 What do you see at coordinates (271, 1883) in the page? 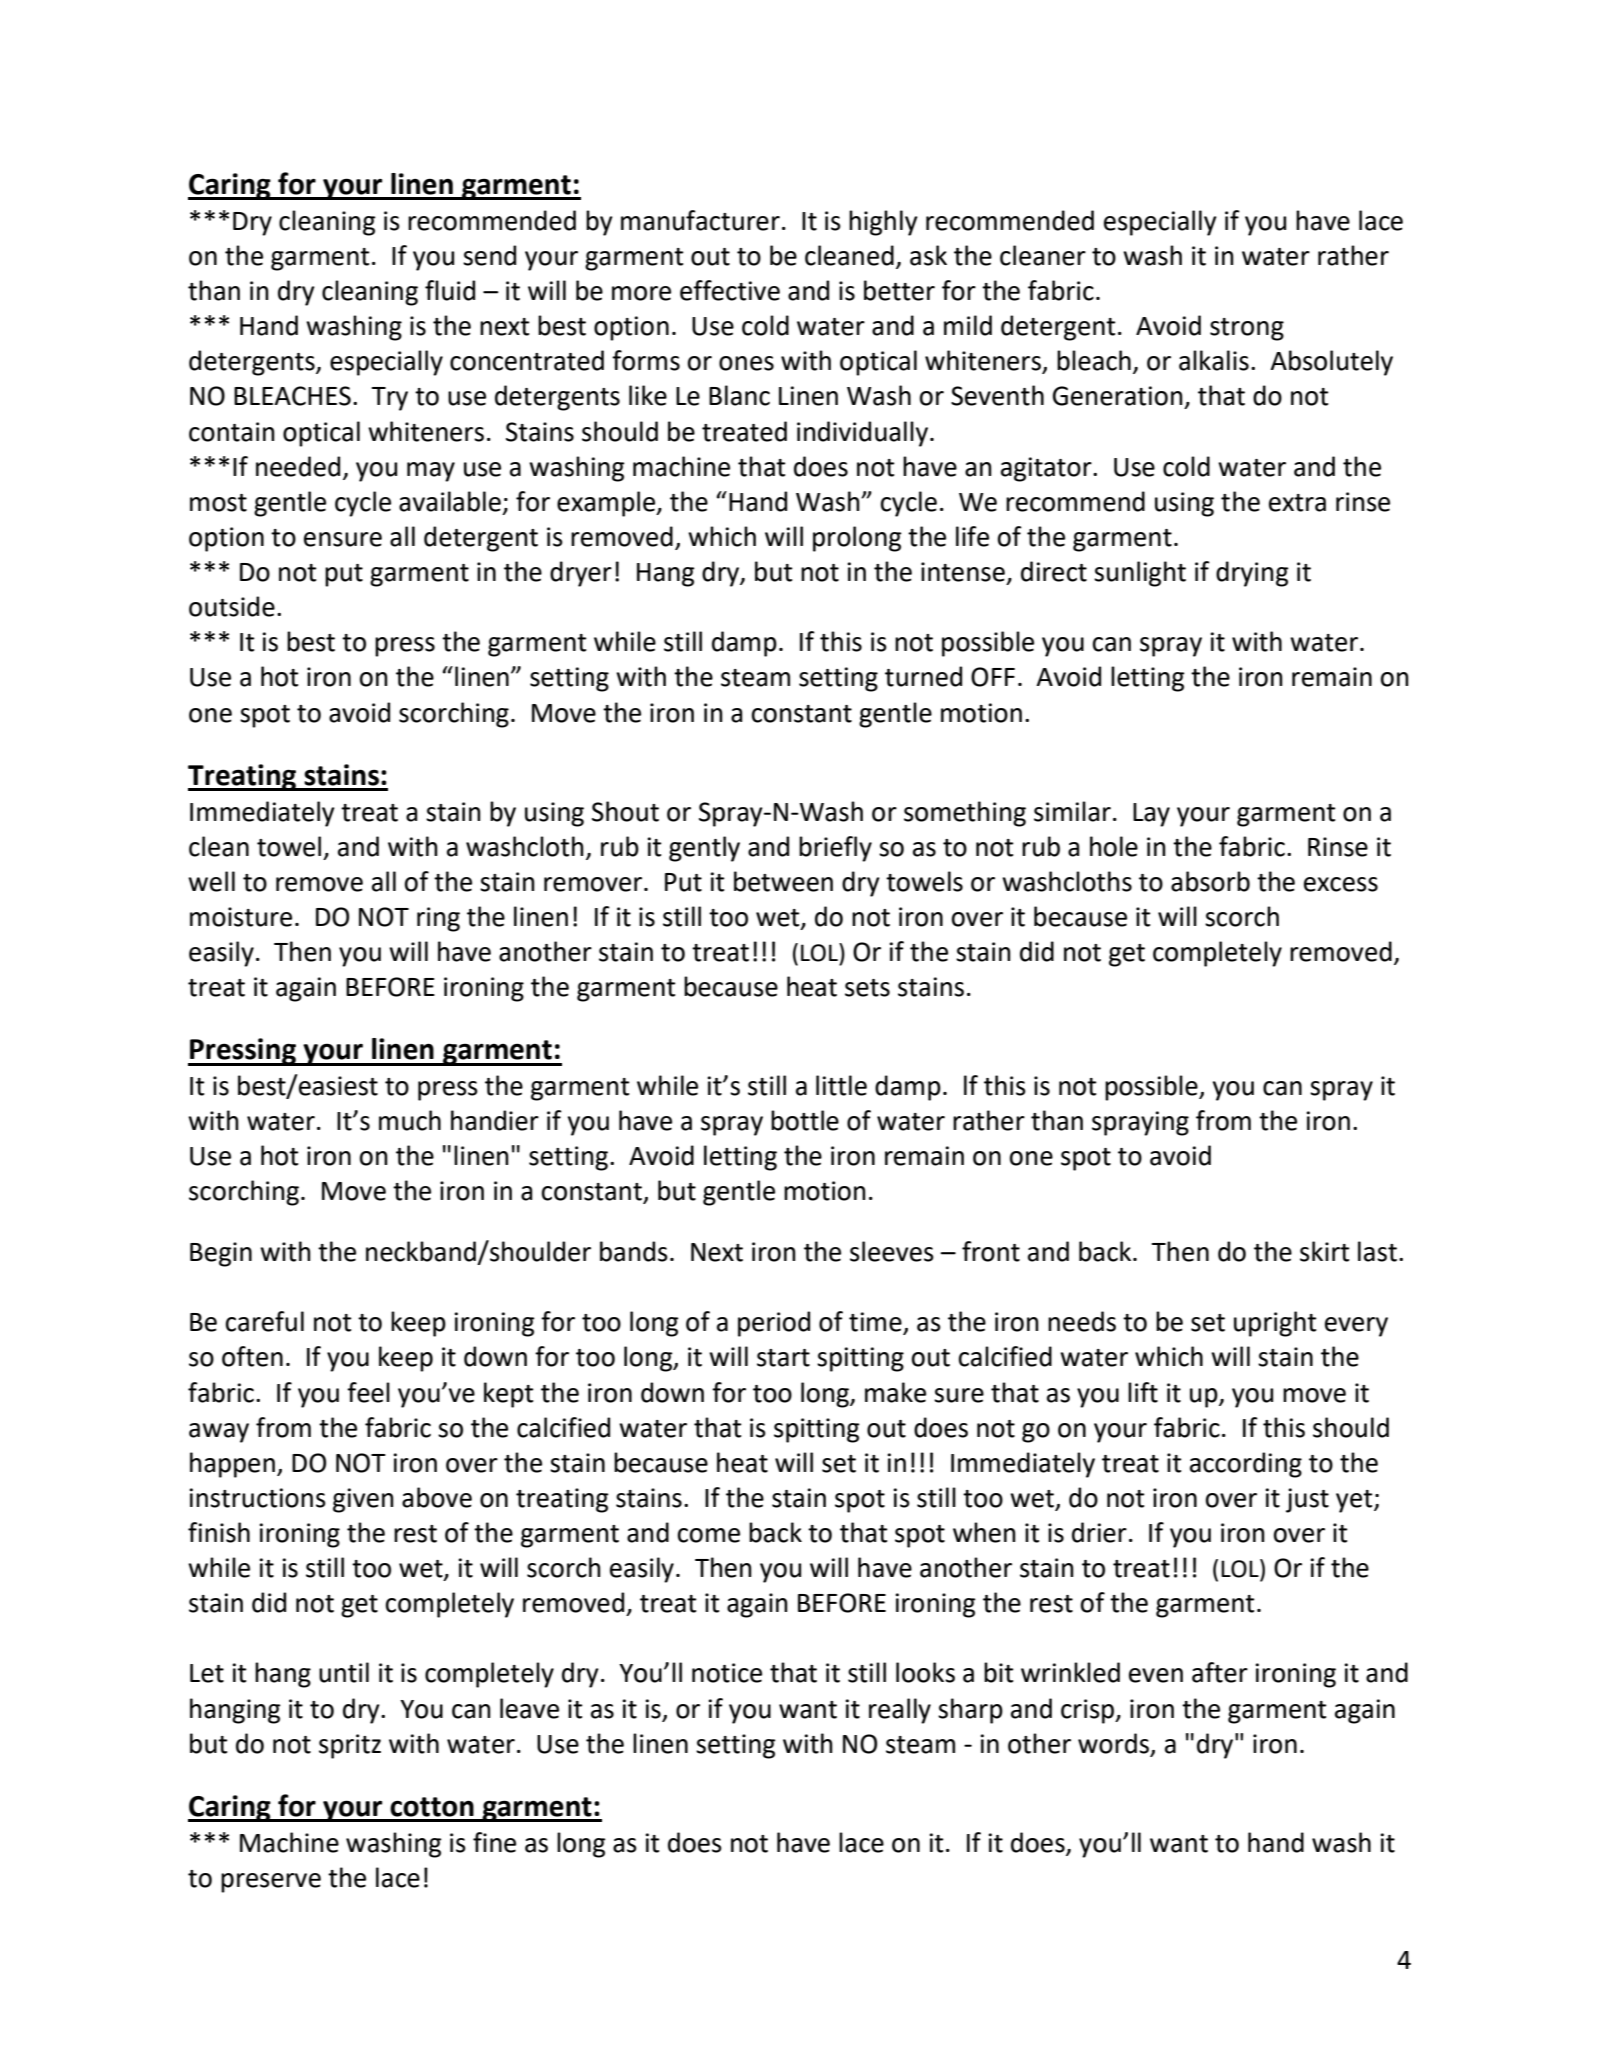
I see `preserve` at bounding box center [271, 1883].
